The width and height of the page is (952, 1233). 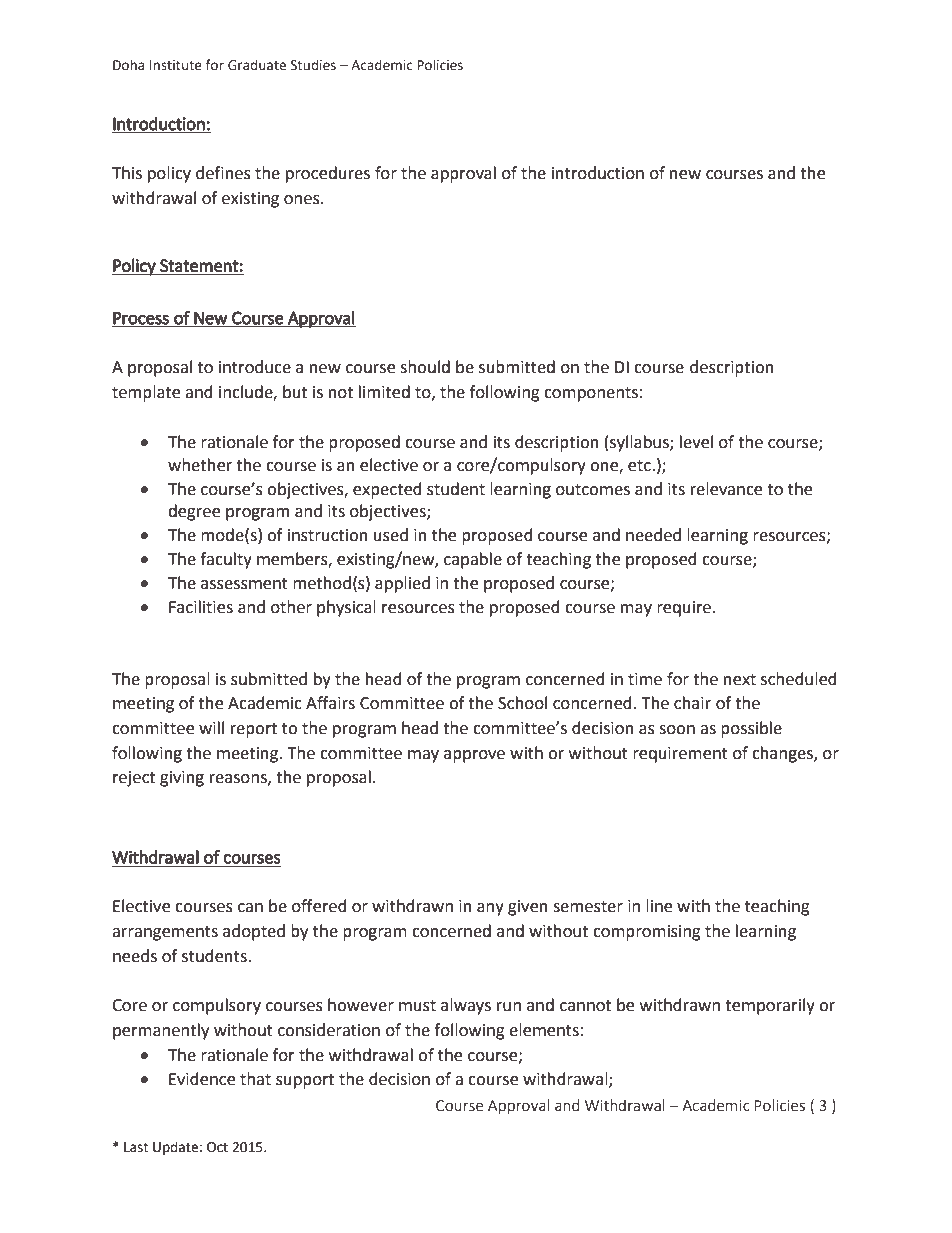 What do you see at coordinates (176, 65) in the page?
I see `Institute` at bounding box center [176, 65].
